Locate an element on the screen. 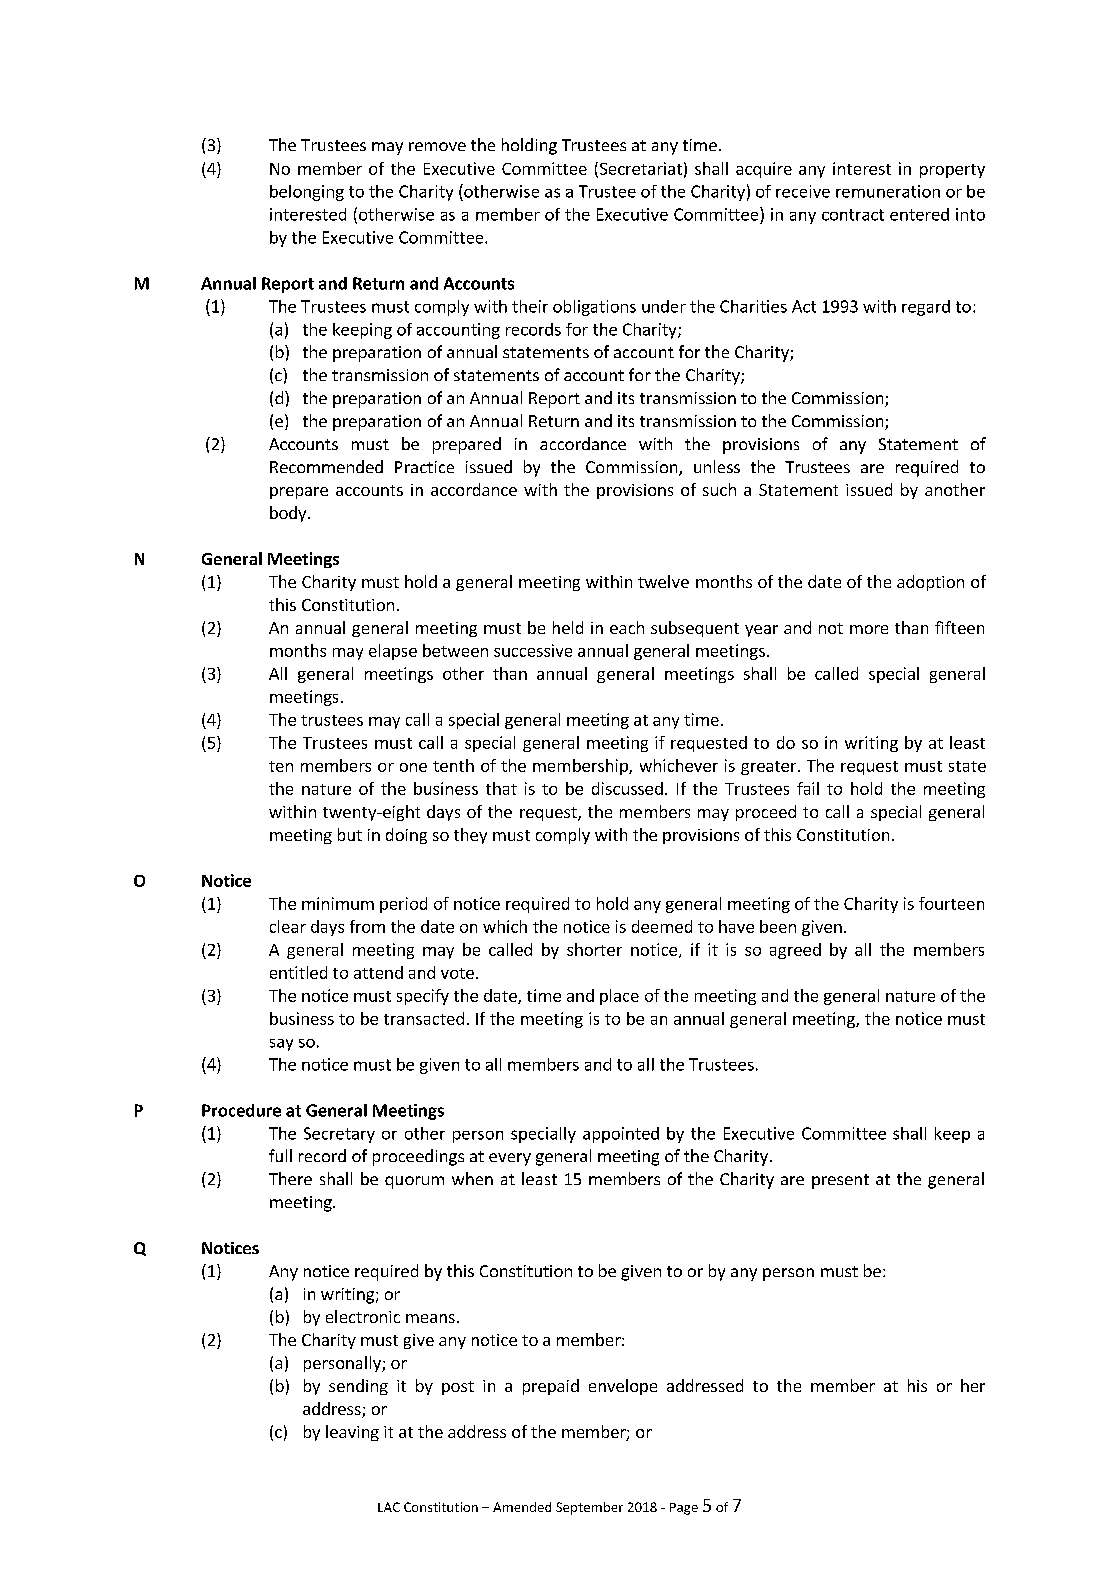 The width and height of the screenshot is (1120, 1584). fail is located at coordinates (808, 788).
